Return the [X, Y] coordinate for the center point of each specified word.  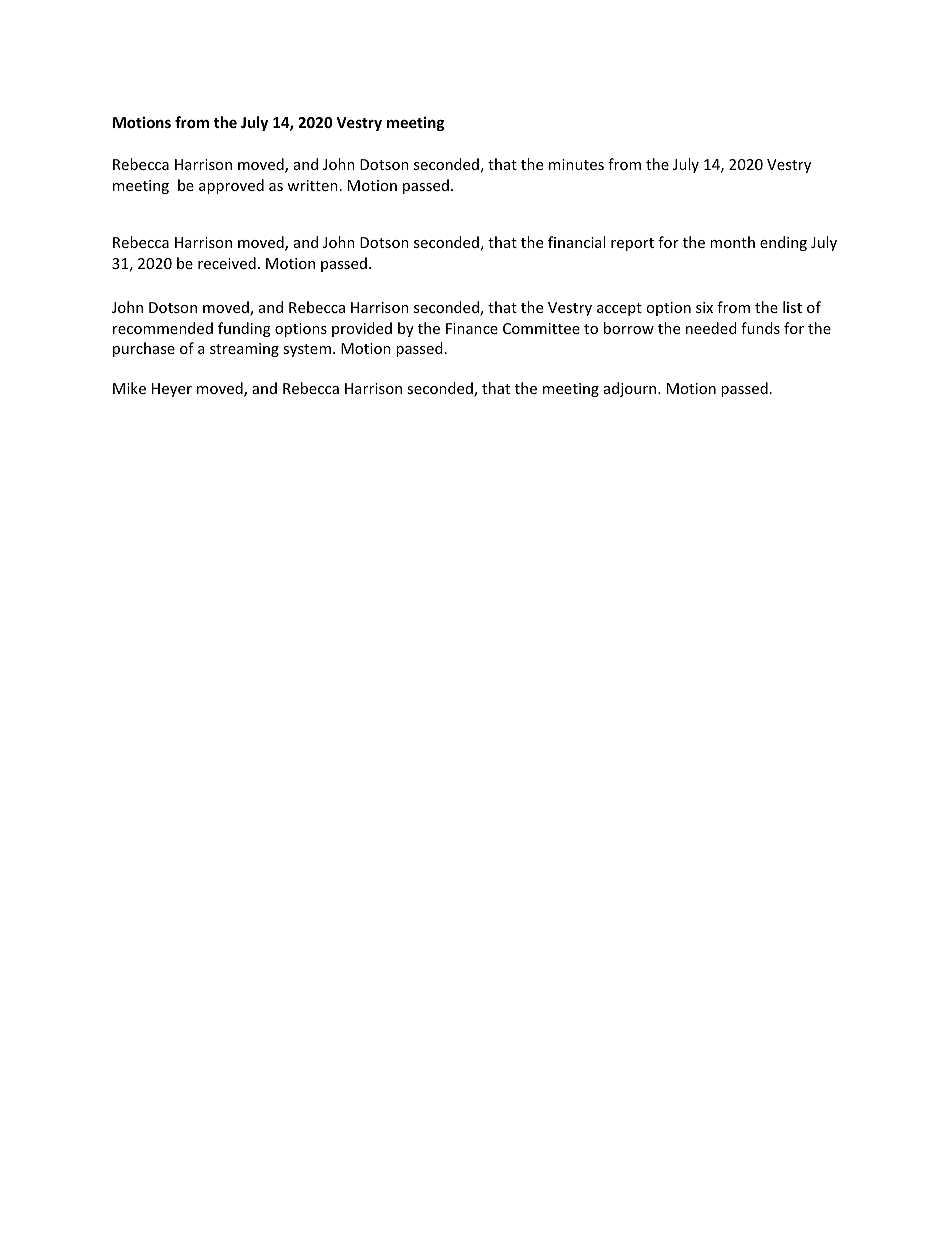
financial [576, 242]
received [227, 263]
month [732, 242]
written [312, 185]
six [704, 307]
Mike [129, 388]
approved [231, 186]
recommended [163, 328]
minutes [576, 164]
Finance [472, 328]
